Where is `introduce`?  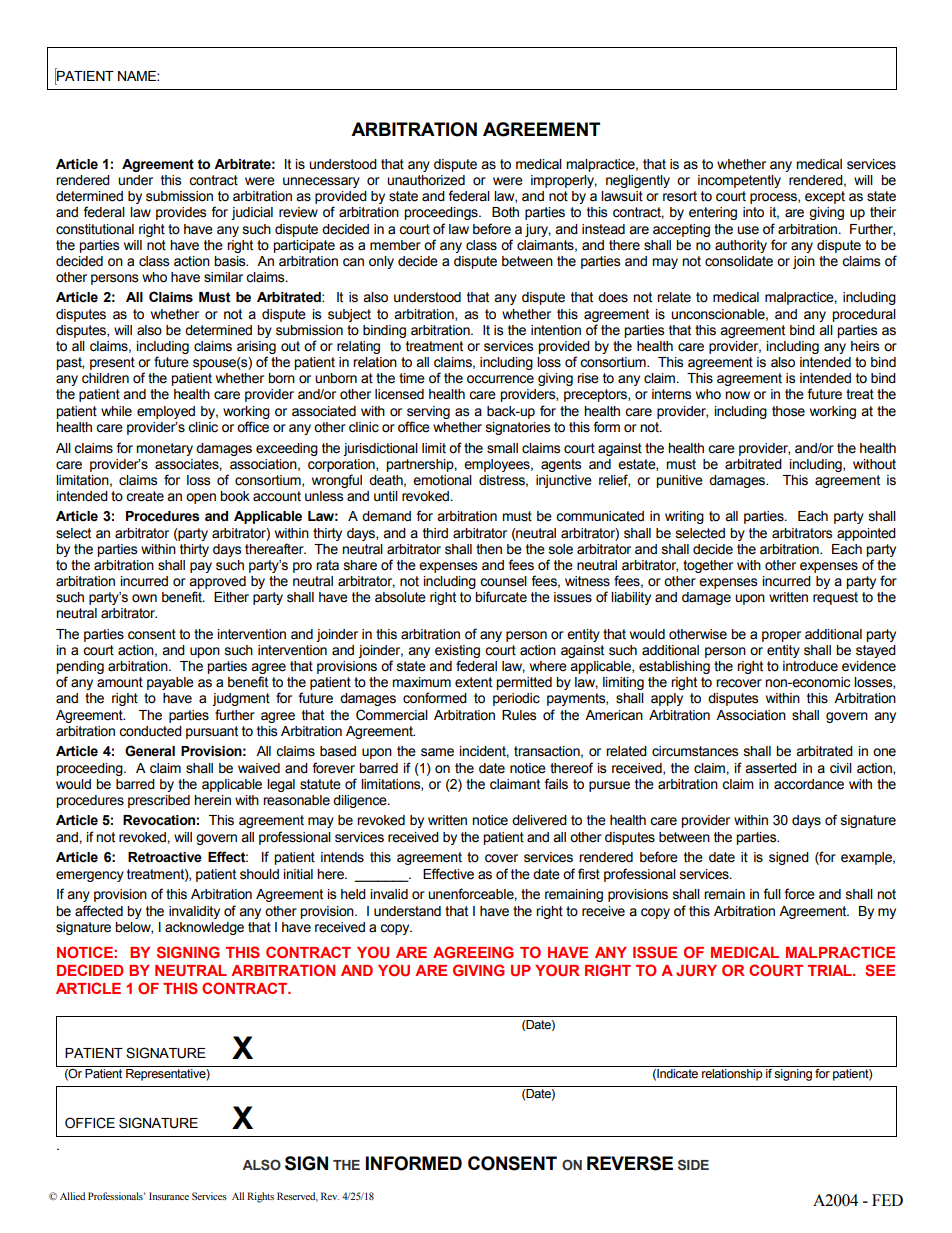
introduce is located at coordinates (810, 666).
